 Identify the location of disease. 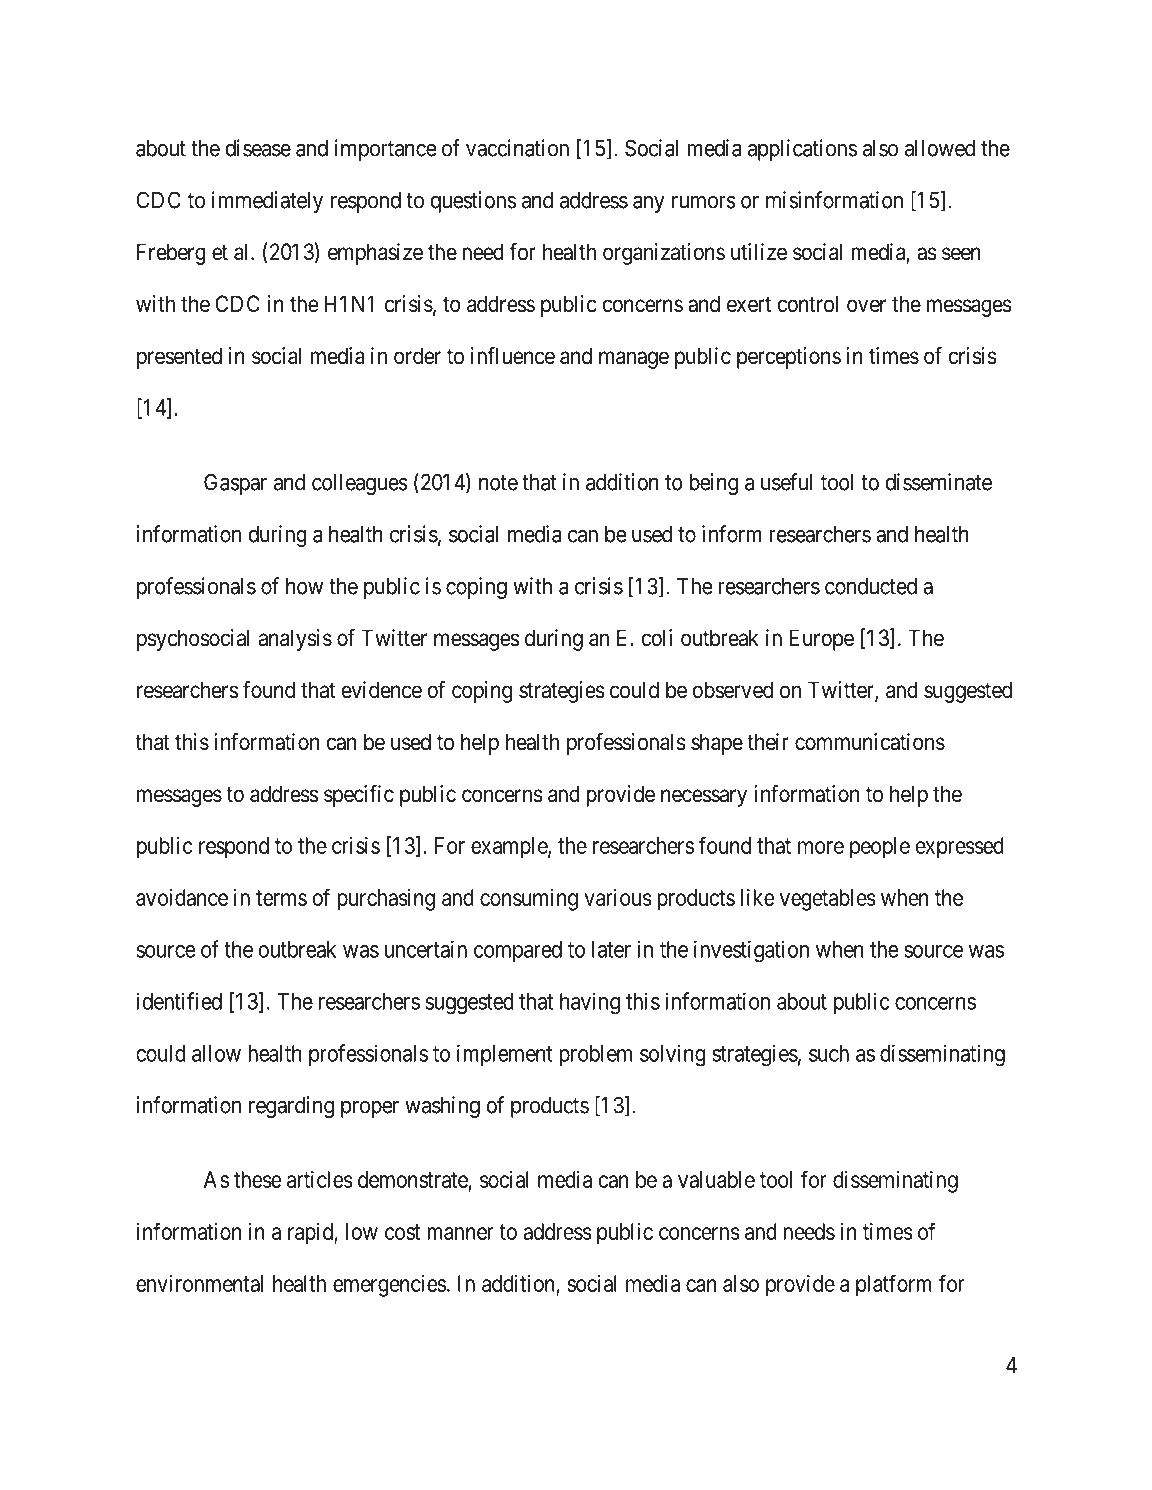
(258, 148).
